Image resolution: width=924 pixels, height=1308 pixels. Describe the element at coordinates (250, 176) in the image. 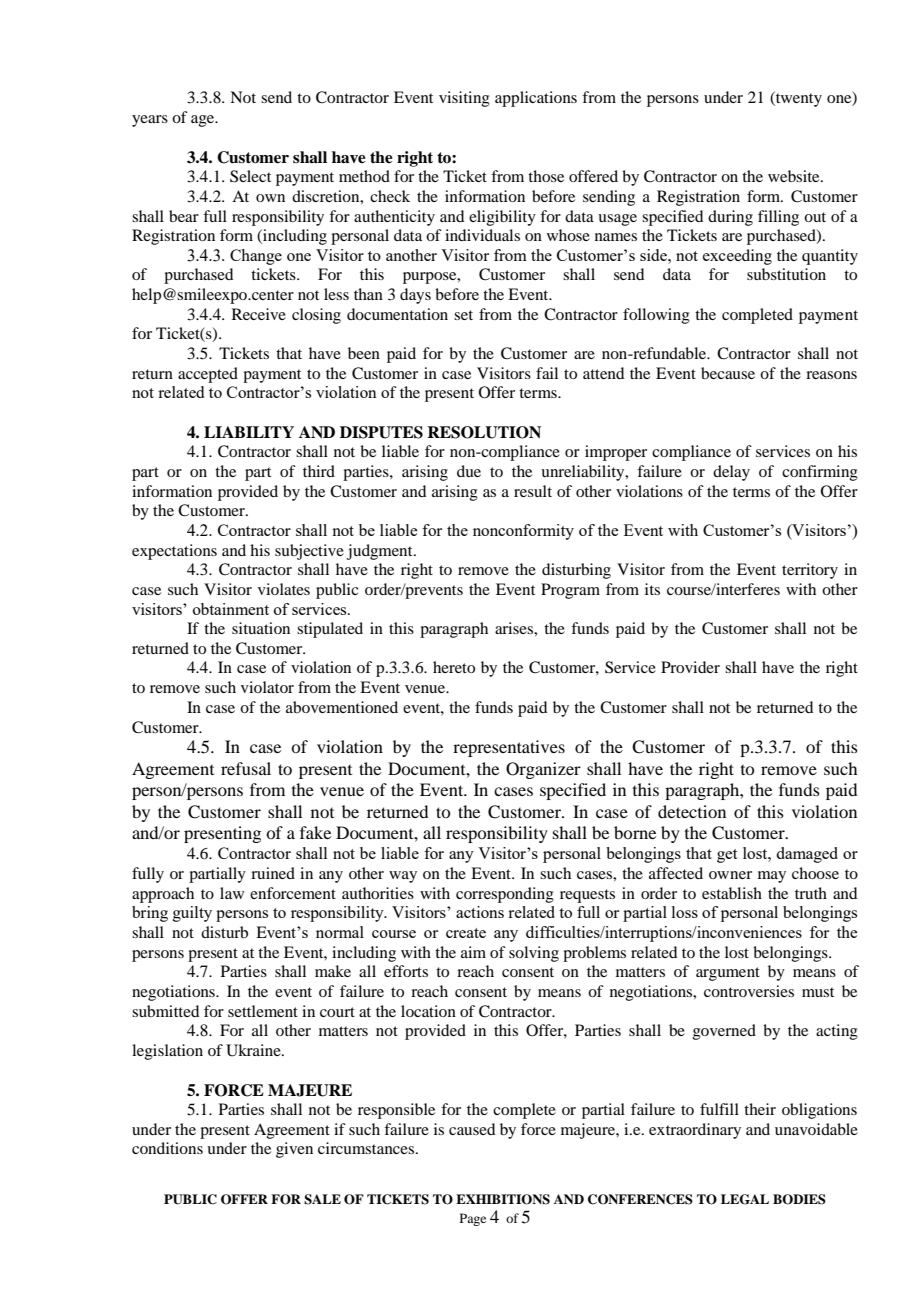

I see `Select` at that location.
